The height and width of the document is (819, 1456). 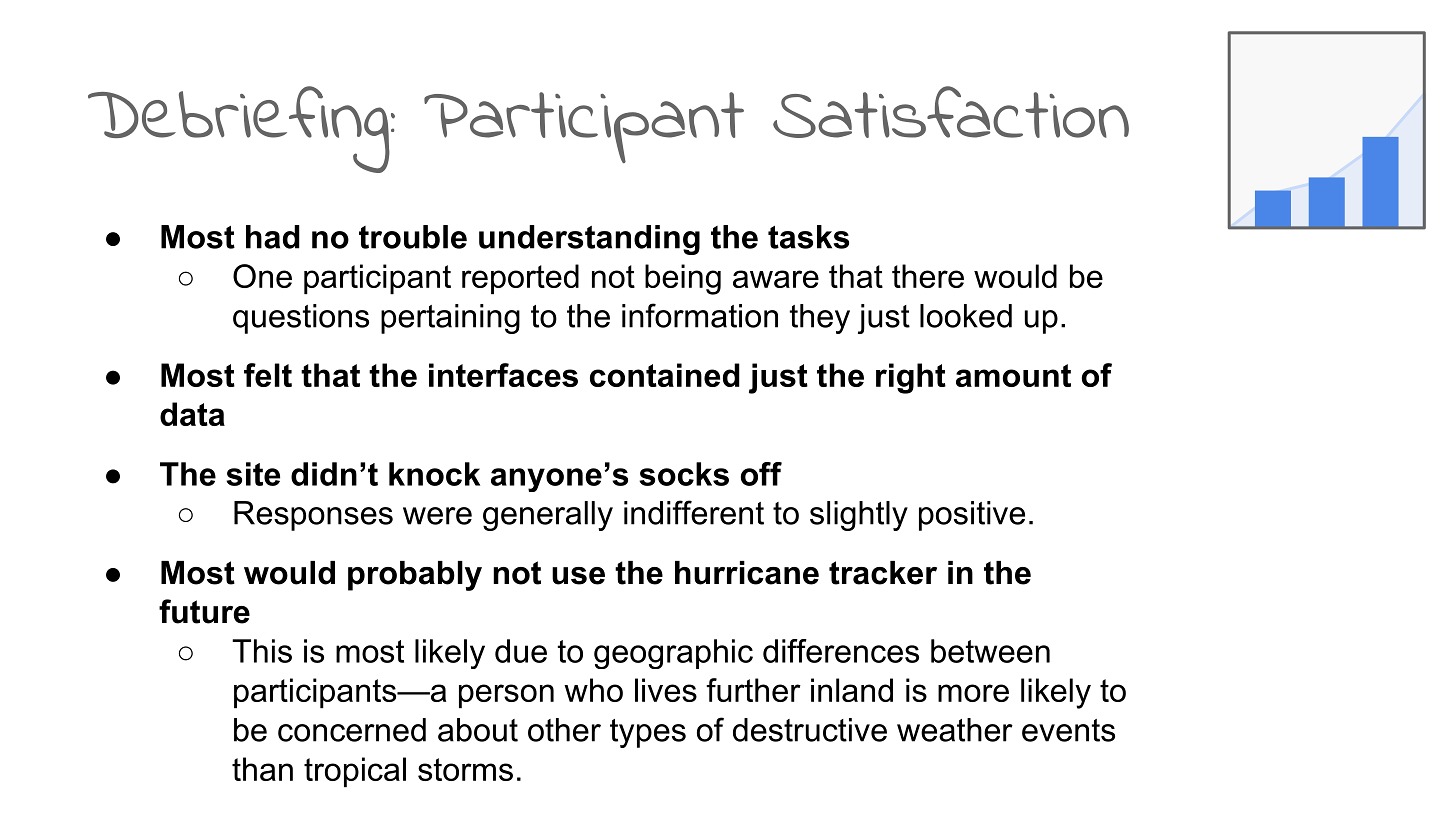 I want to click on Satisfaction, so click(x=951, y=112).
